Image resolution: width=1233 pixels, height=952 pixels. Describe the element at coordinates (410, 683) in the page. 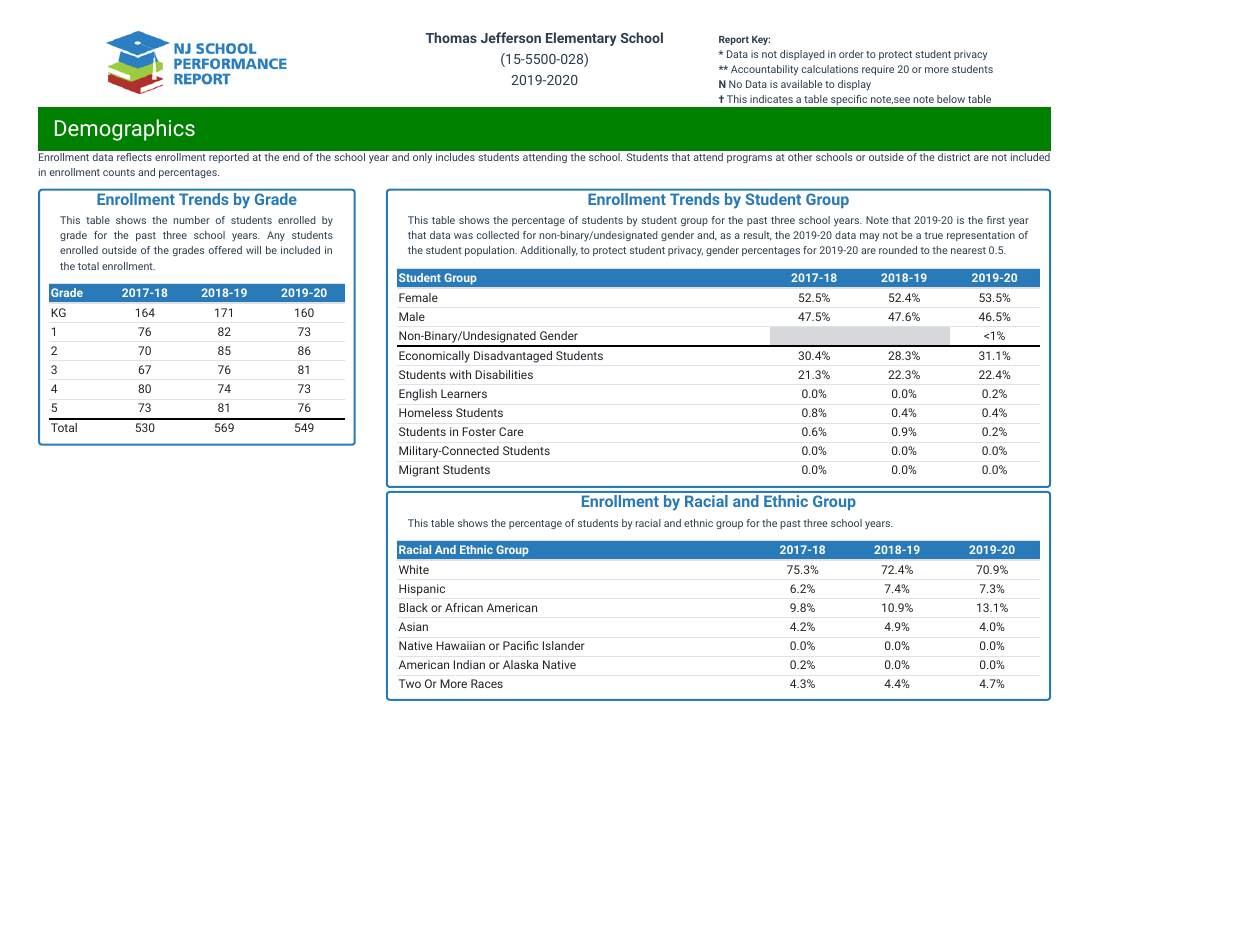

I see `Two` at that location.
